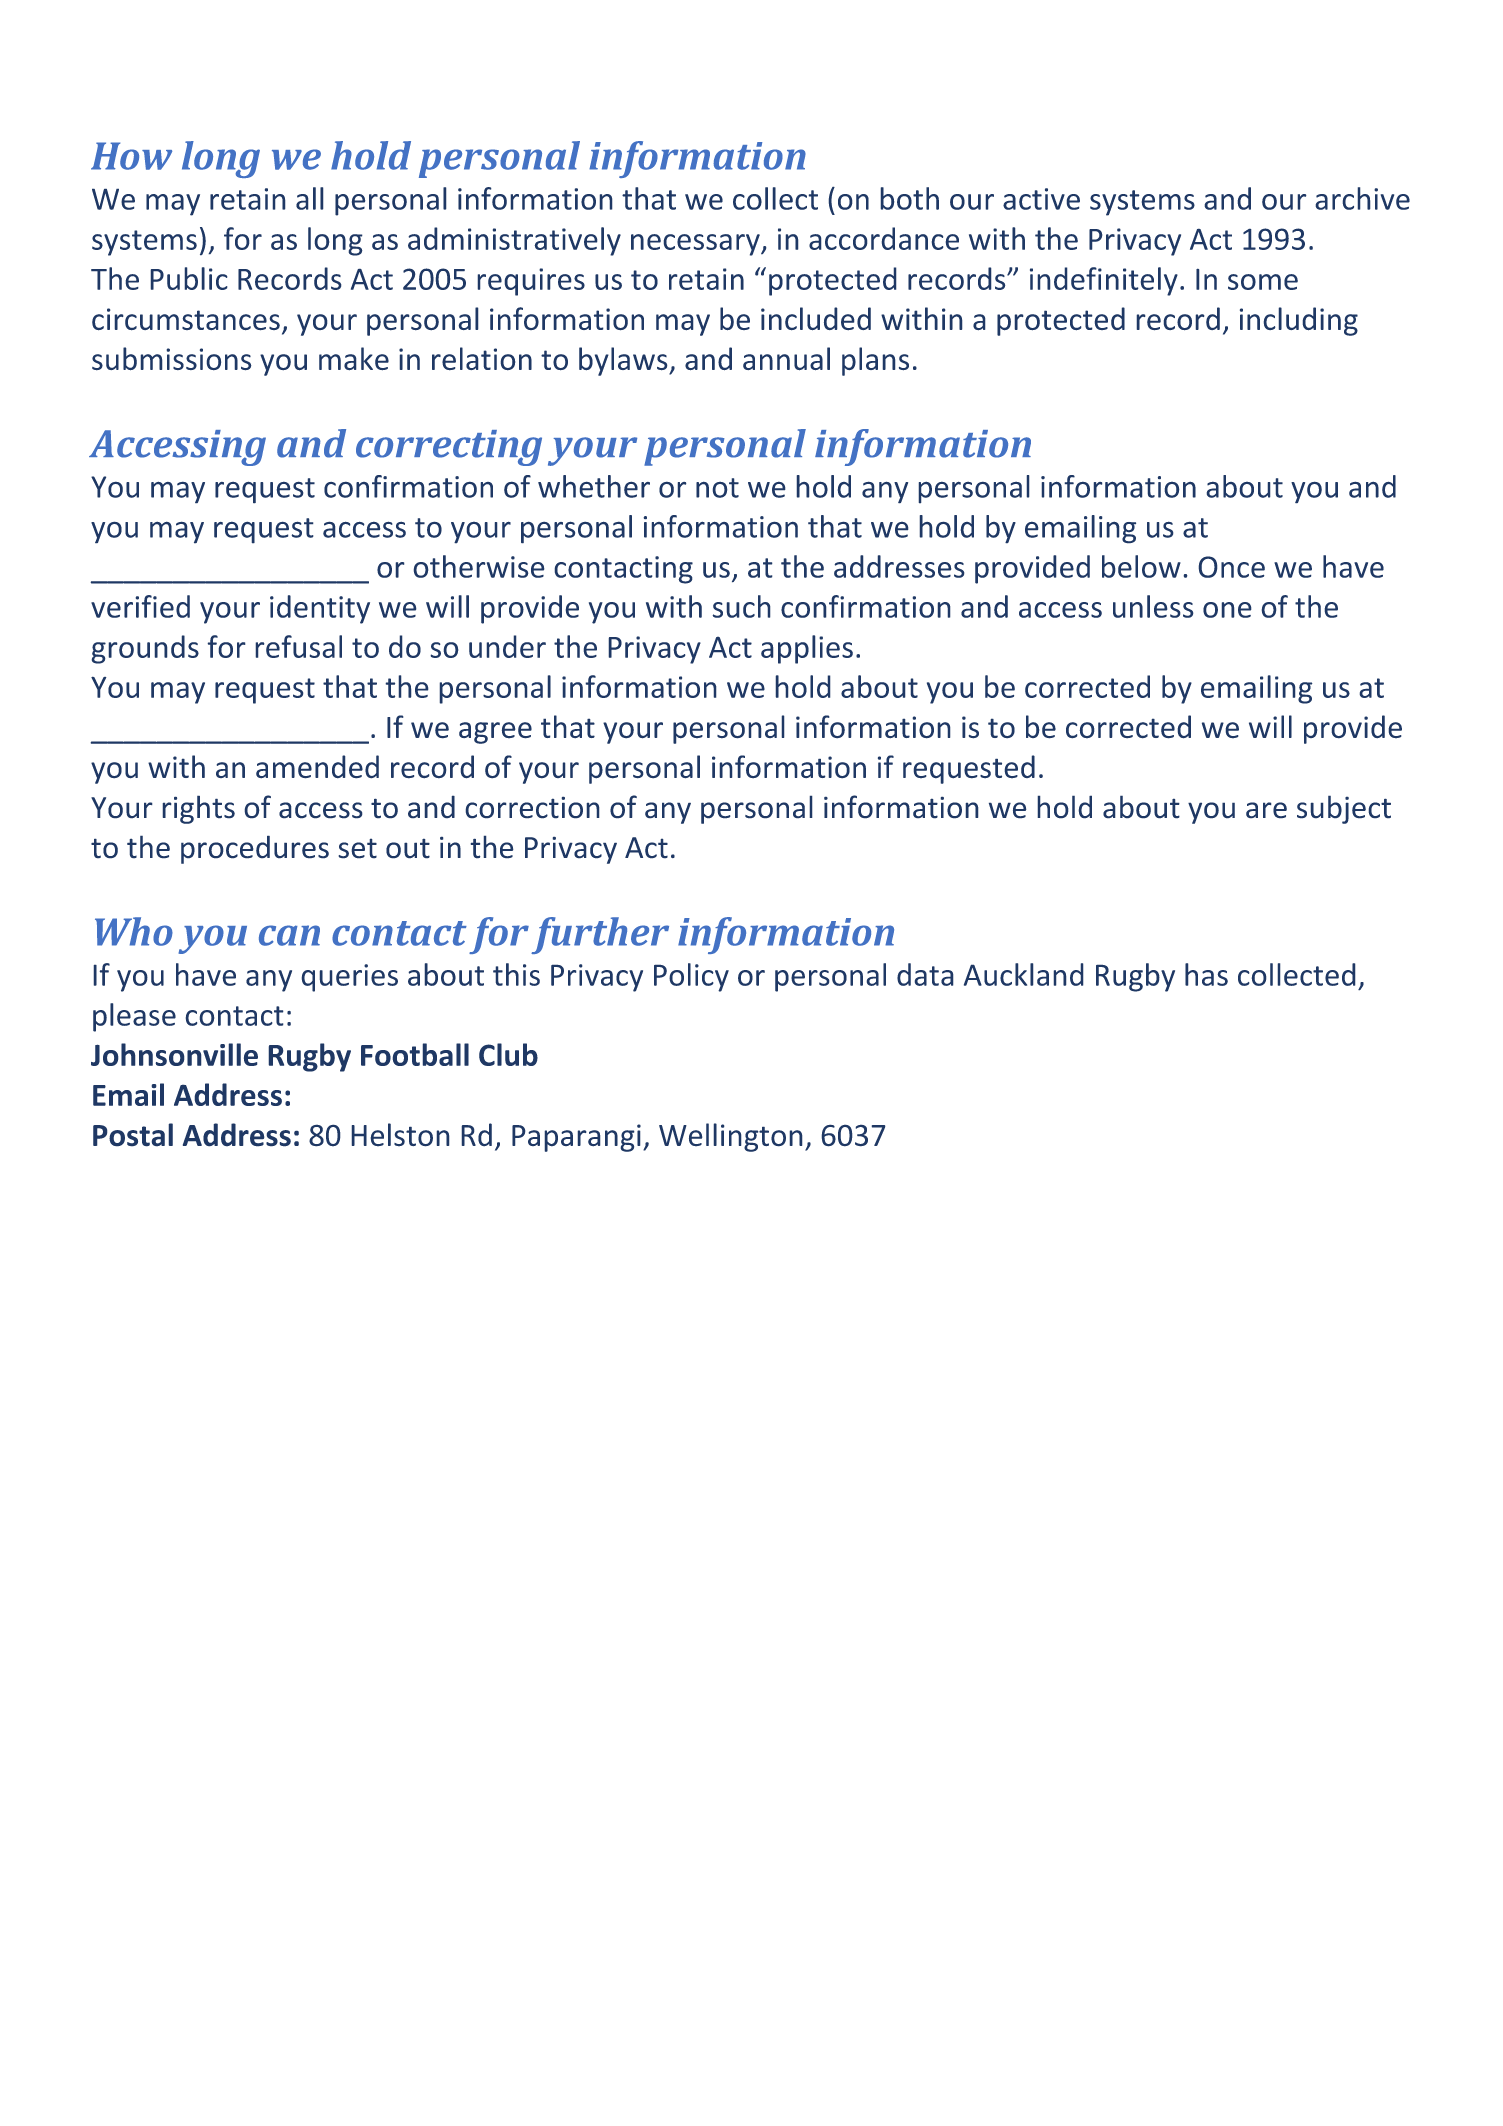 Image resolution: width=1503 pixels, height=2126 pixels. Describe the element at coordinates (696, 245) in the page. I see `necessary` at that location.
